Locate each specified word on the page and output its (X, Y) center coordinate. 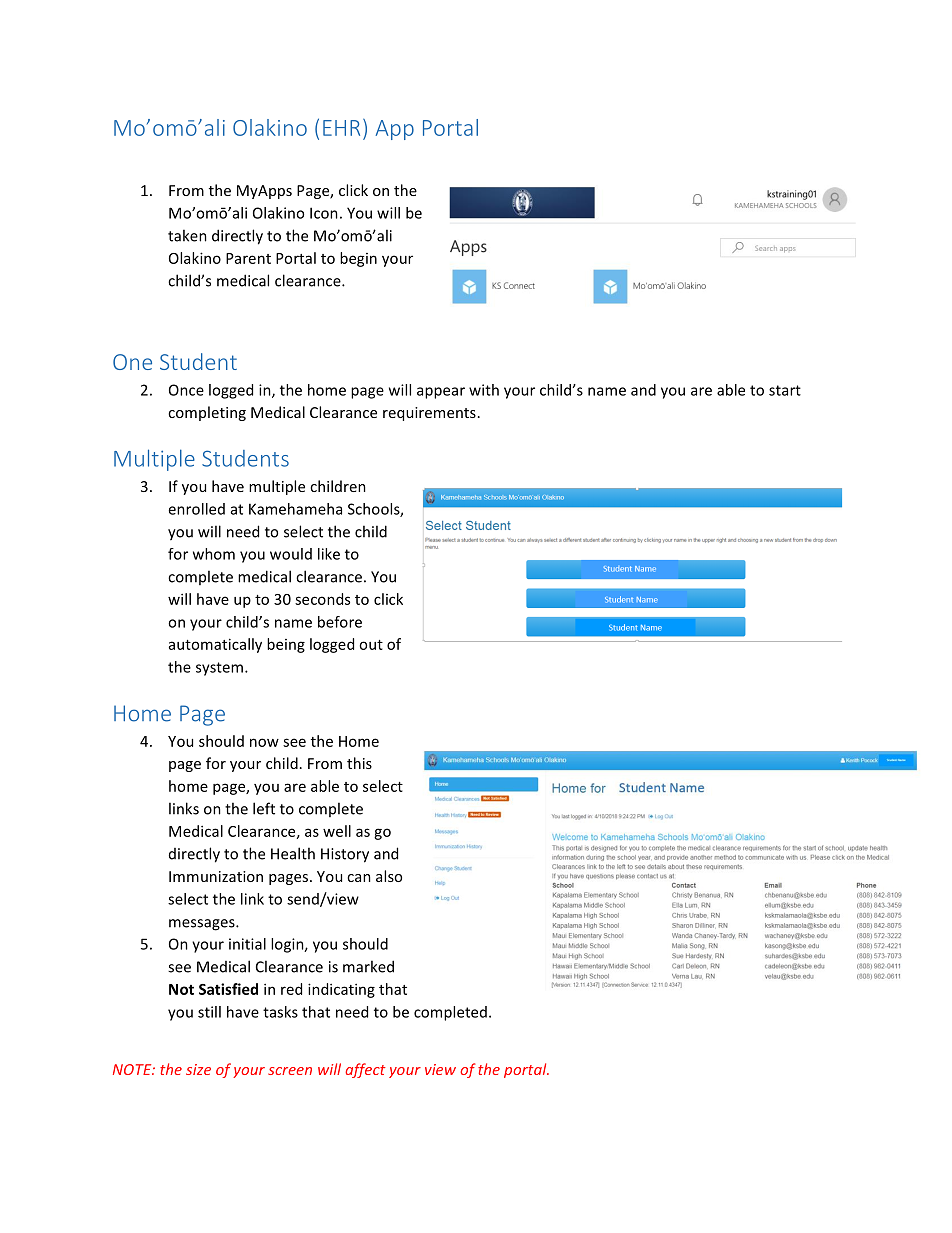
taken (187, 235)
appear (441, 393)
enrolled (196, 509)
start (785, 390)
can (359, 878)
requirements (429, 414)
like (329, 554)
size (198, 1069)
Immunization (216, 876)
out (371, 645)
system (219, 669)
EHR (341, 128)
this (359, 763)
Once (186, 390)
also (389, 876)
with (484, 390)
